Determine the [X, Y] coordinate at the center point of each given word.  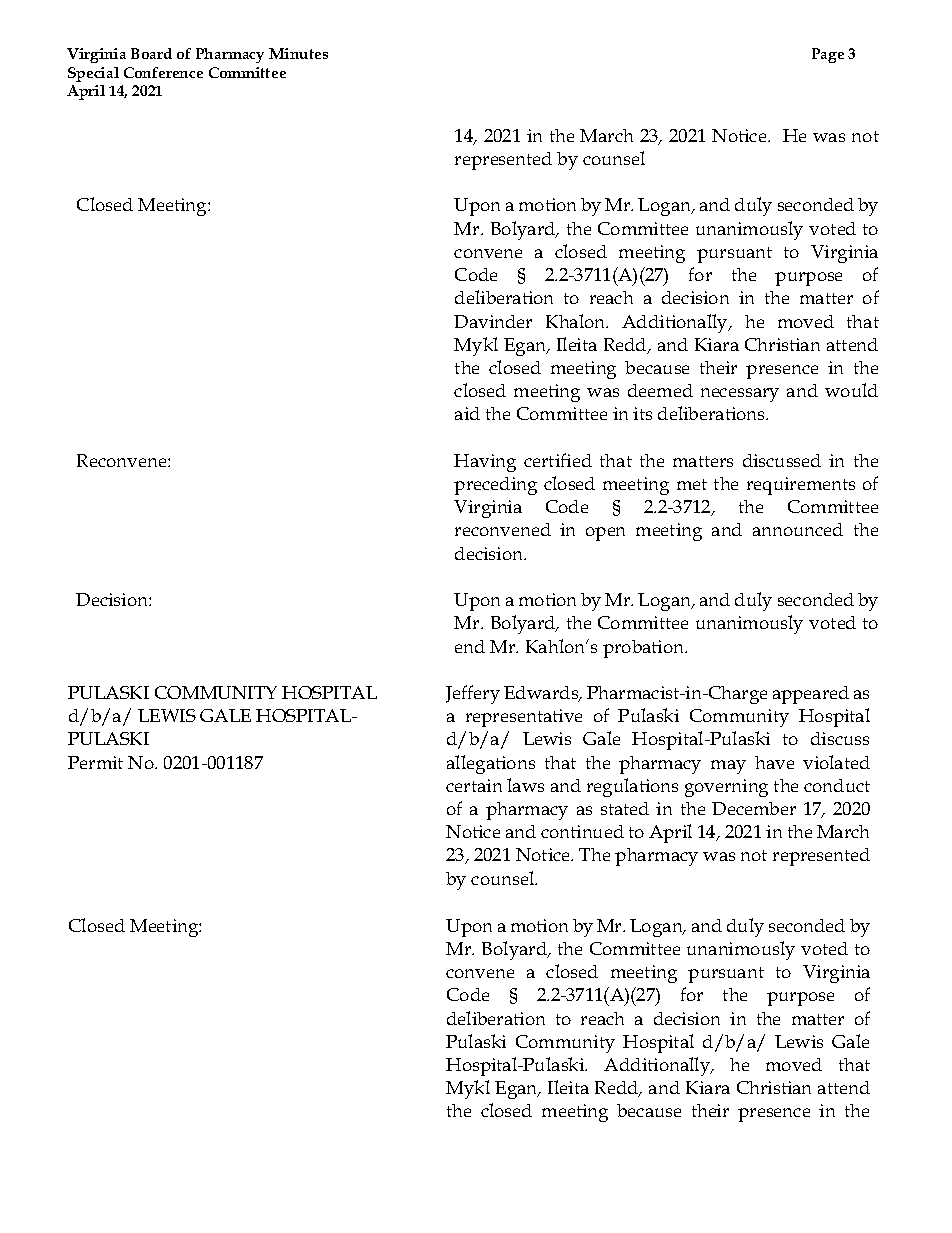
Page [828, 55]
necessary [740, 395]
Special [93, 74]
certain [474, 785]
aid [467, 413]
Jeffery [473, 694]
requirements [801, 486]
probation [645, 649]
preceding [495, 486]
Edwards [542, 694]
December [754, 808]
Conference [163, 72]
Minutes [298, 53]
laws [525, 785]
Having [485, 463]
